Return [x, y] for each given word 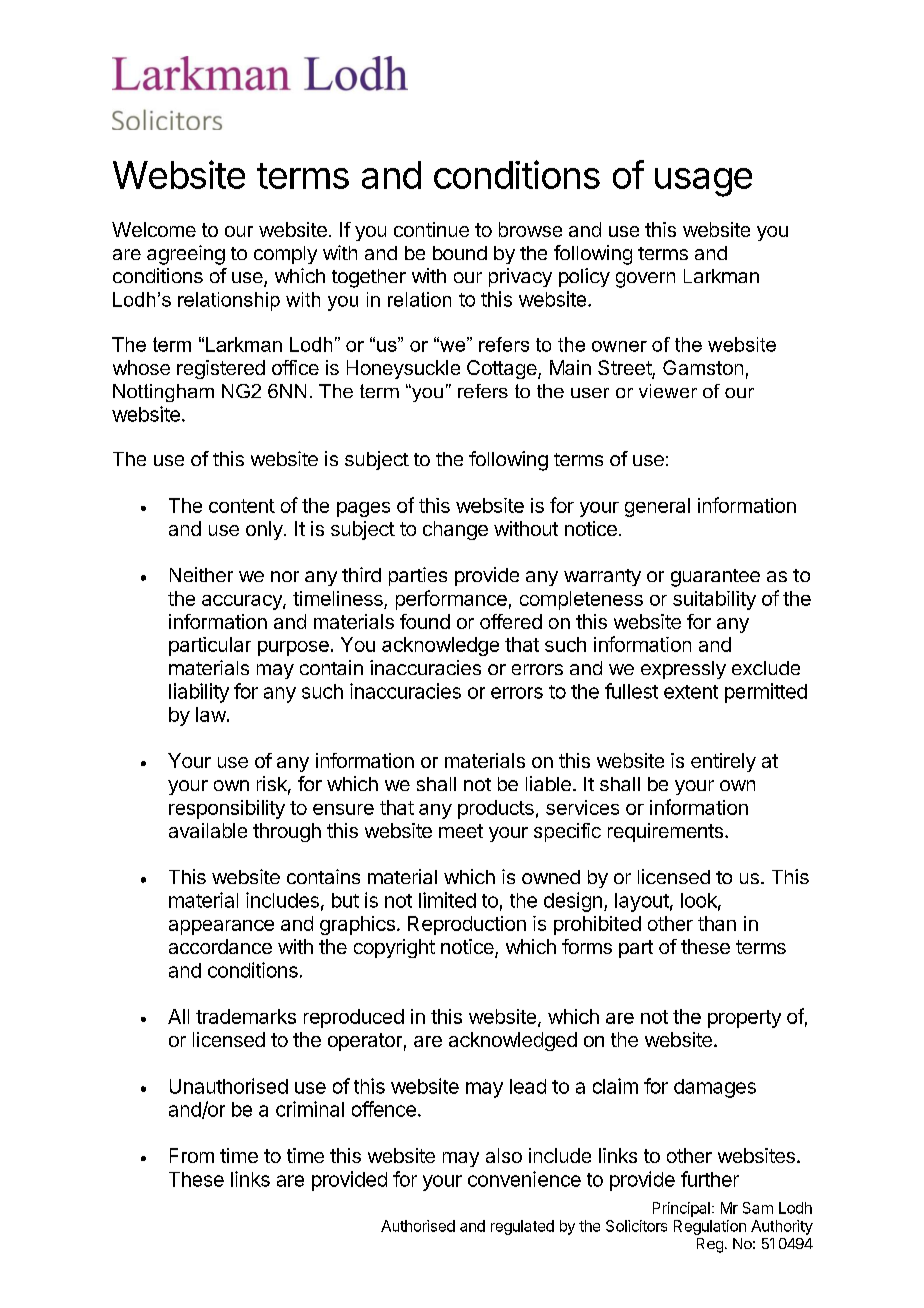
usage [703, 182]
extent [691, 692]
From [192, 1155]
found [425, 621]
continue [431, 229]
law [211, 714]
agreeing [186, 255]
